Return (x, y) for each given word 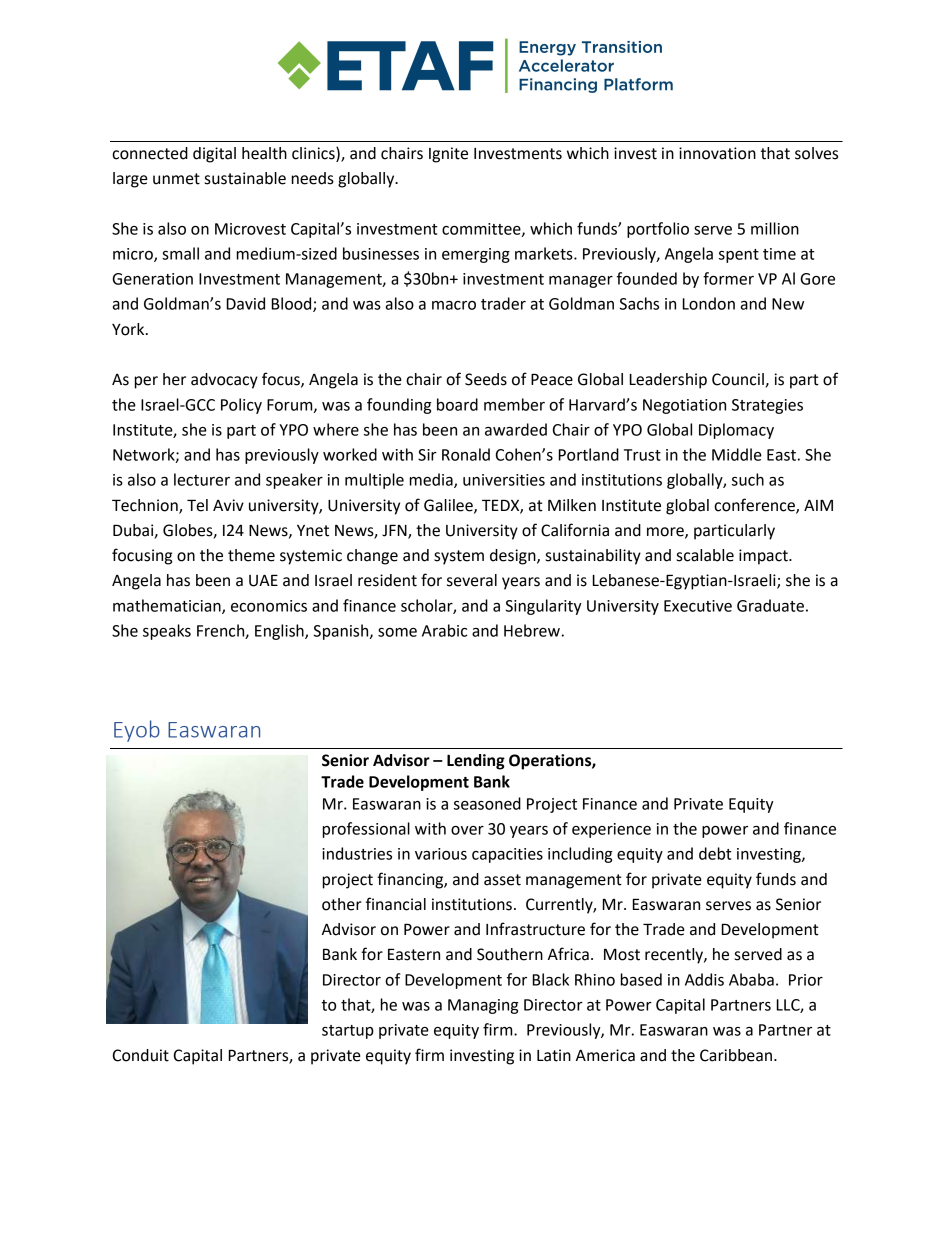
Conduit (141, 1055)
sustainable (245, 178)
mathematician (168, 606)
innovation (717, 153)
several (472, 580)
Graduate (770, 605)
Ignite (448, 155)
